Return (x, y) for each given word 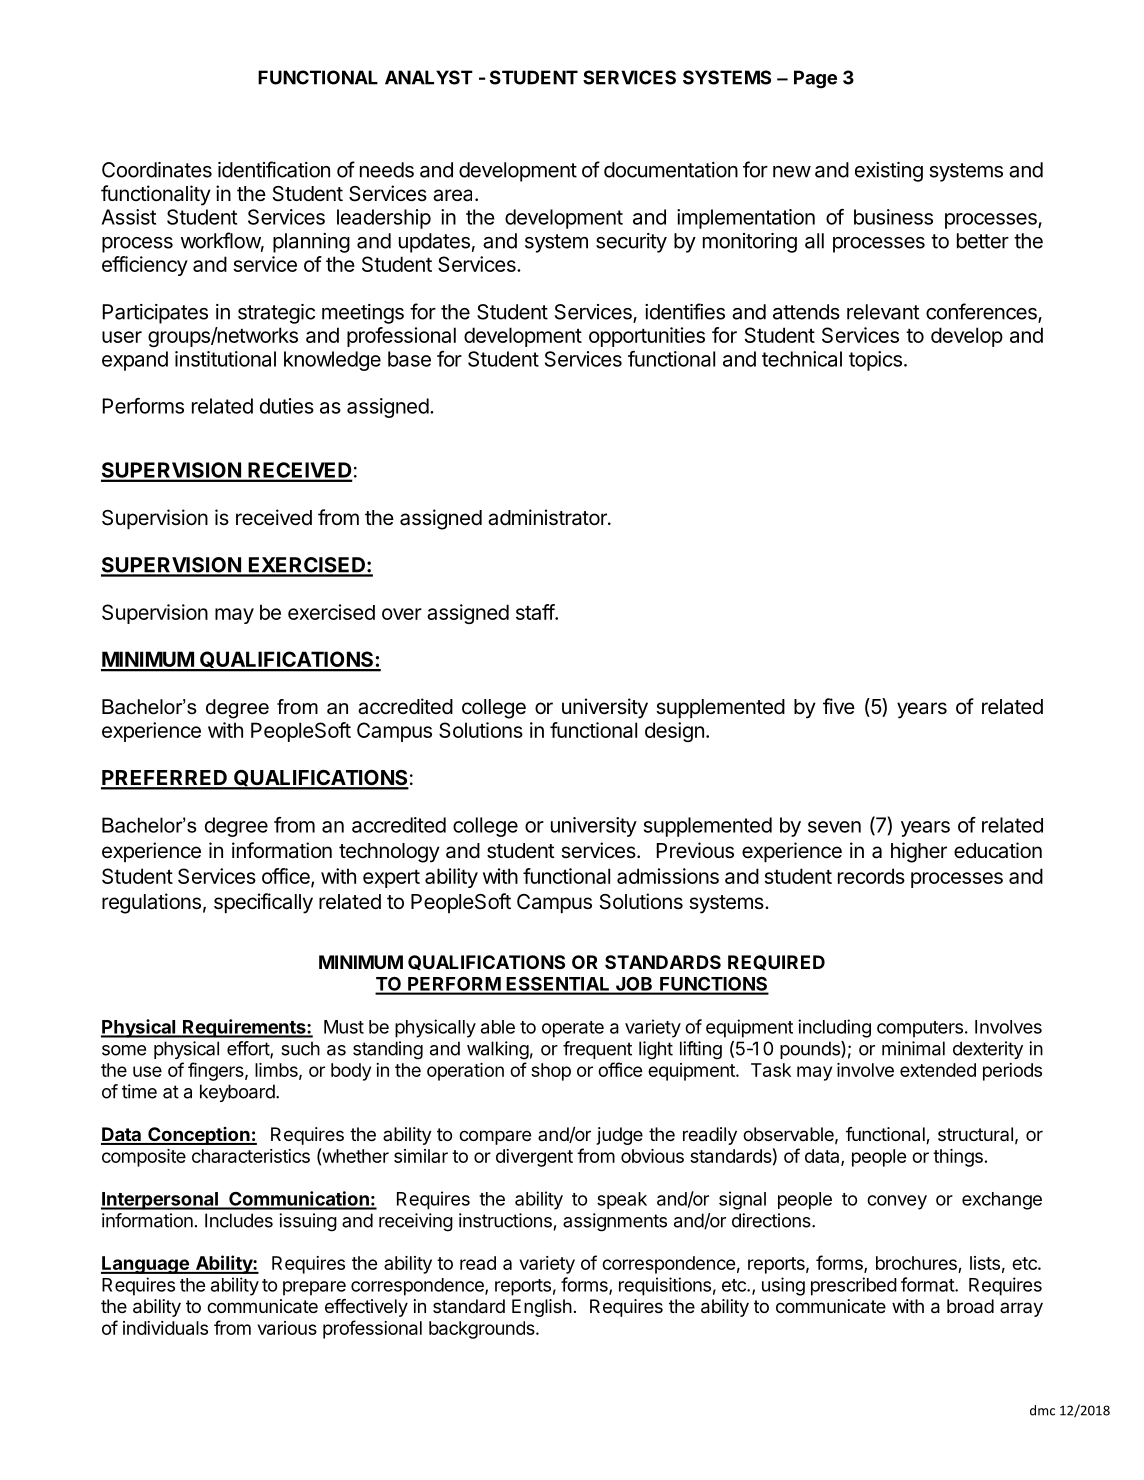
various (287, 1328)
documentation (671, 170)
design (674, 732)
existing (889, 172)
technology (389, 853)
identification (274, 169)
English (542, 1308)
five (839, 706)
